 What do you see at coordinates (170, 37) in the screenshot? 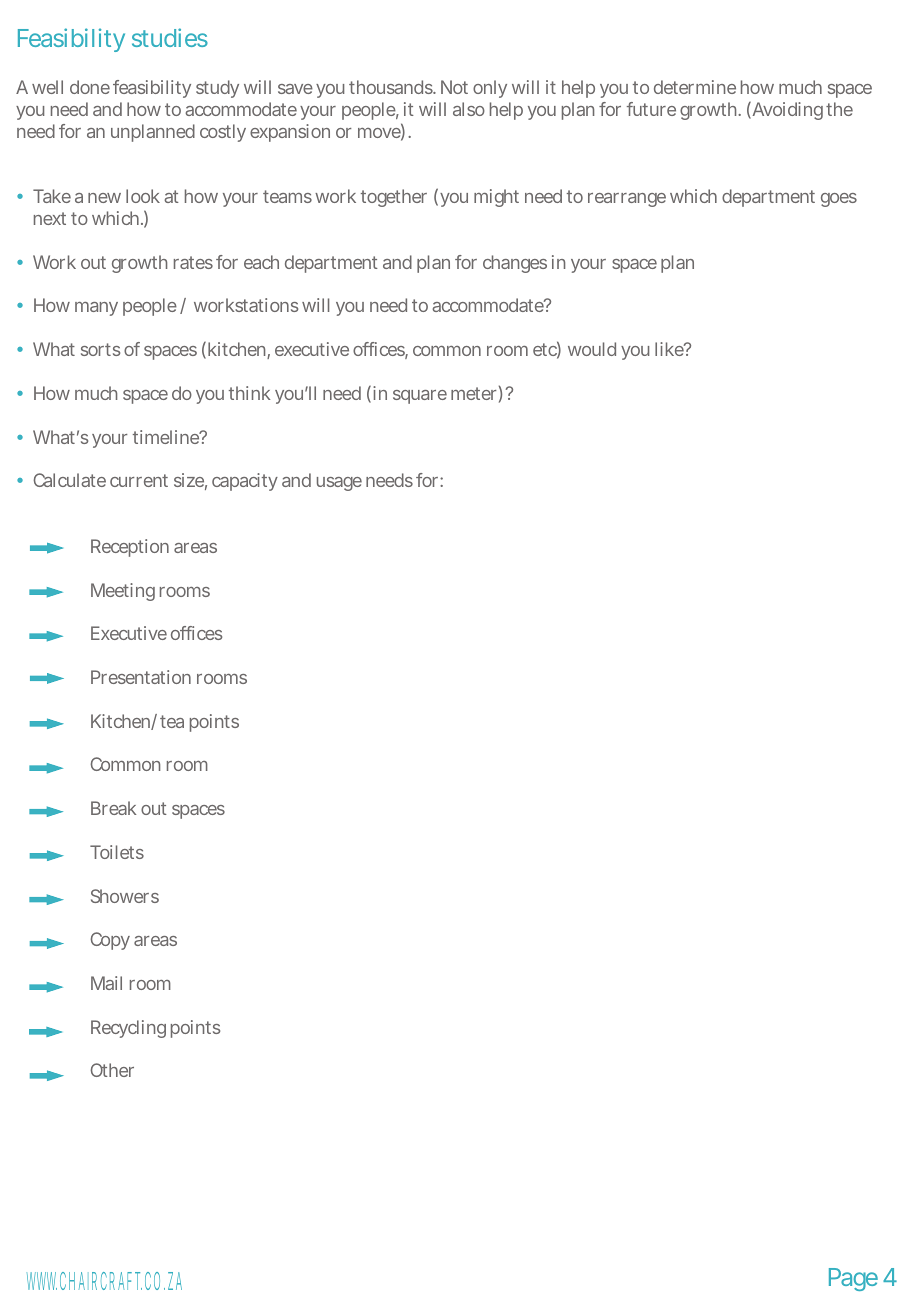
I see `studies` at bounding box center [170, 37].
